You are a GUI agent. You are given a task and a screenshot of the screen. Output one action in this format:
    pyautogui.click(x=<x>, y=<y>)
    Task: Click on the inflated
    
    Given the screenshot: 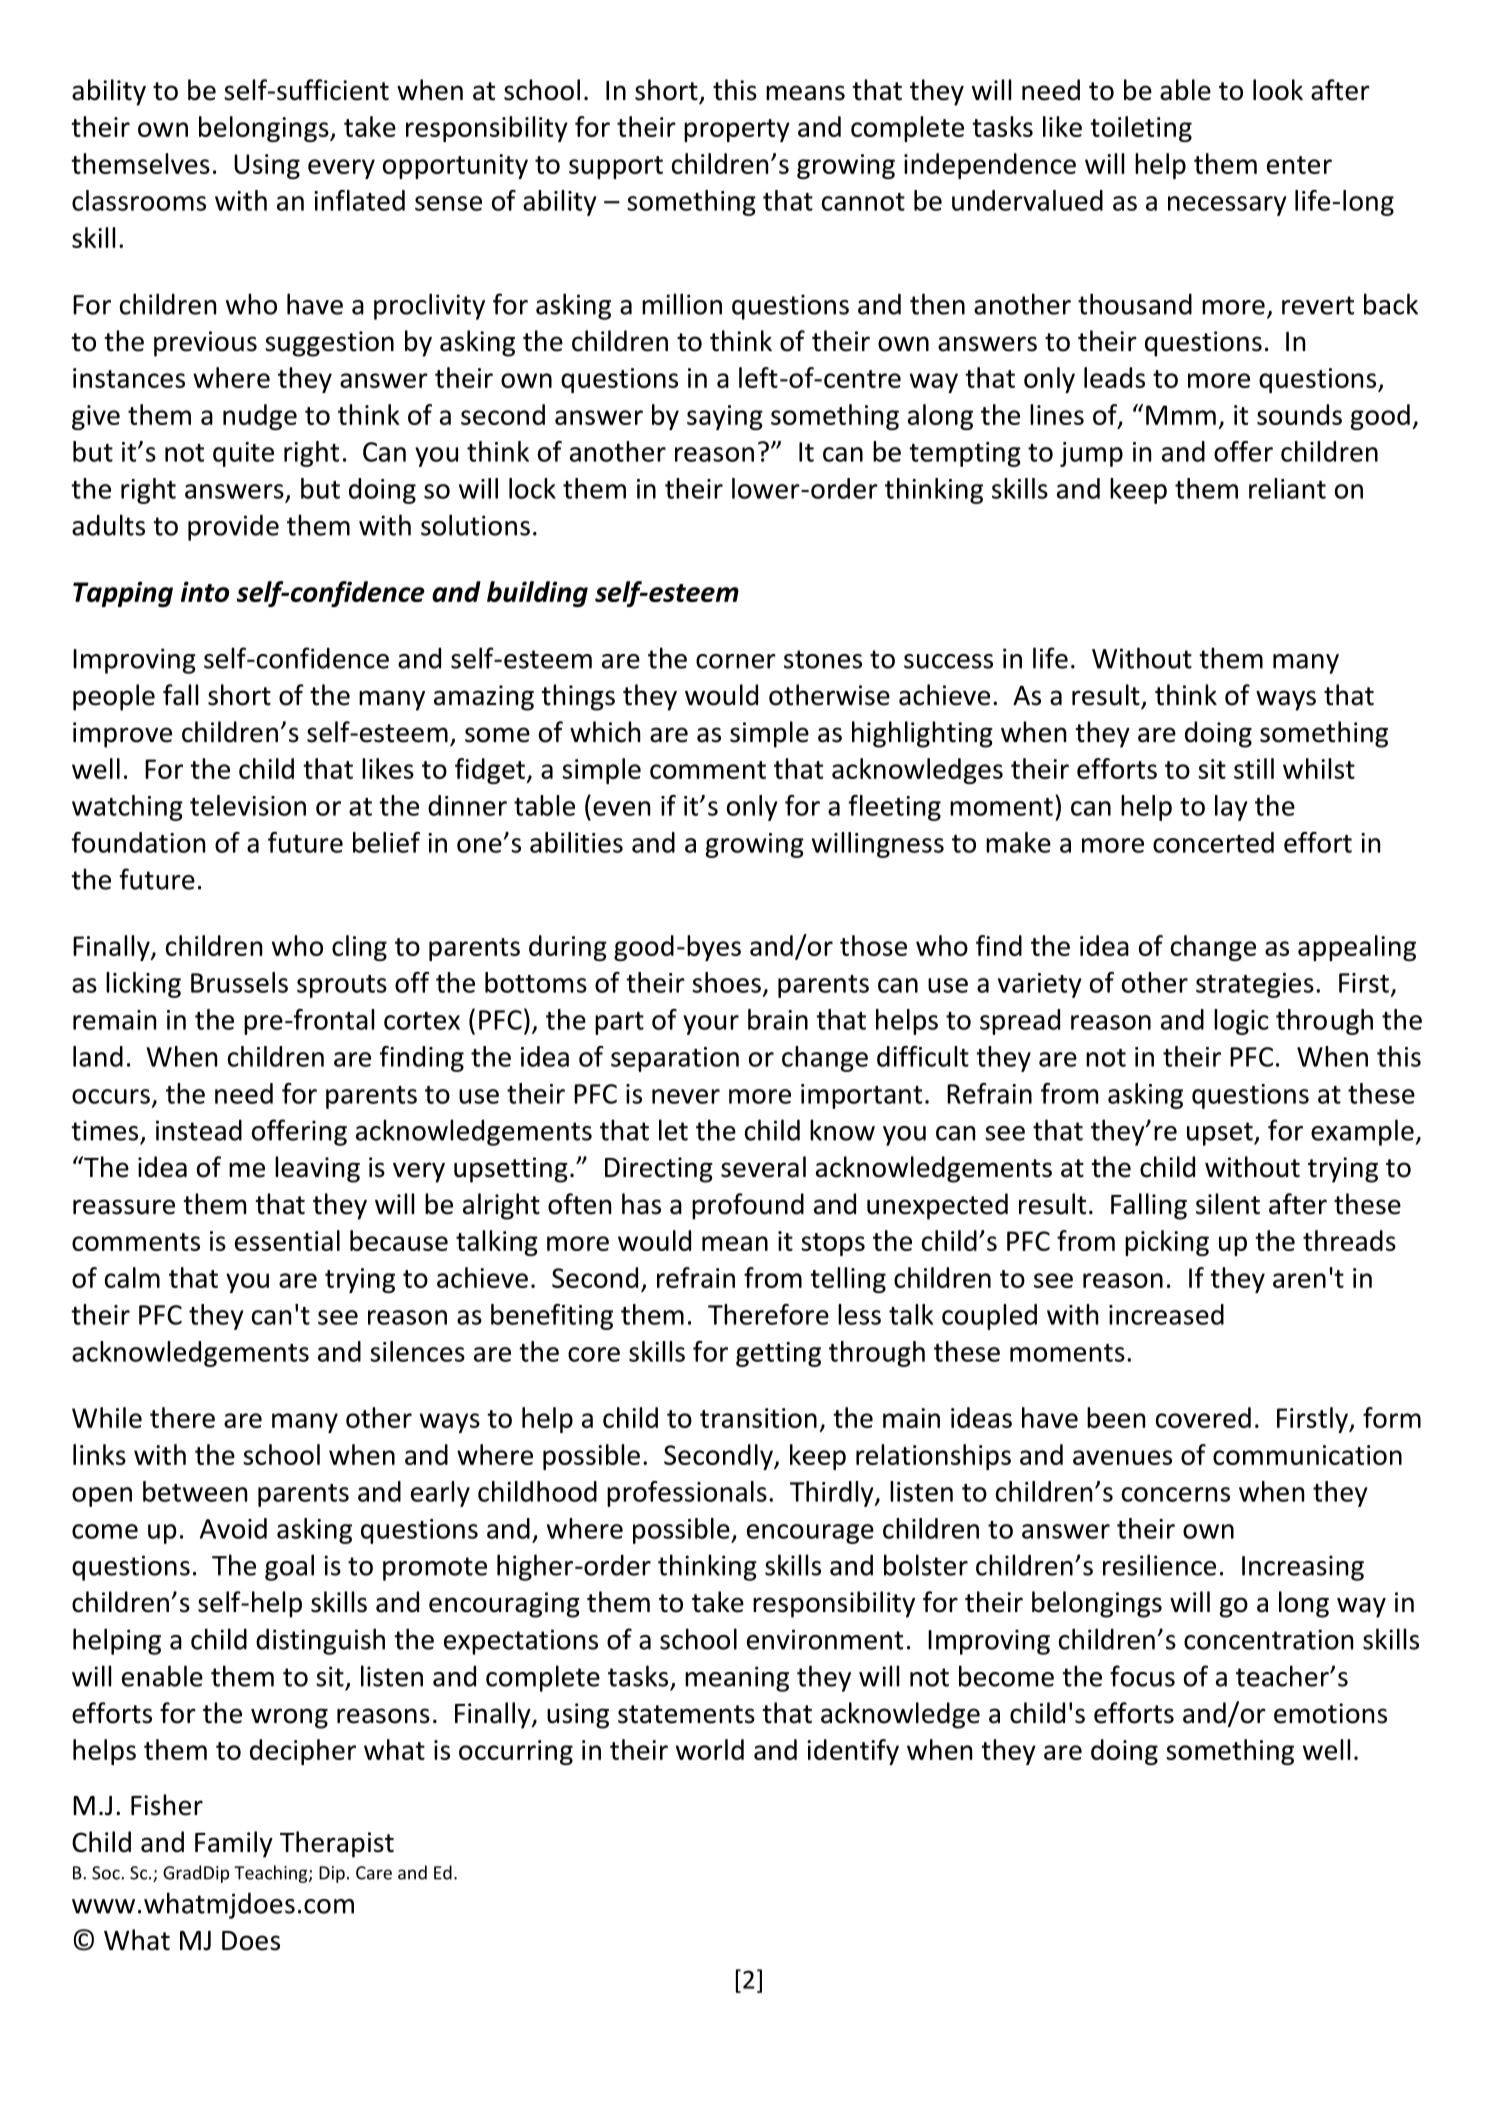 What is the action you would take?
    pyautogui.click(x=359, y=200)
